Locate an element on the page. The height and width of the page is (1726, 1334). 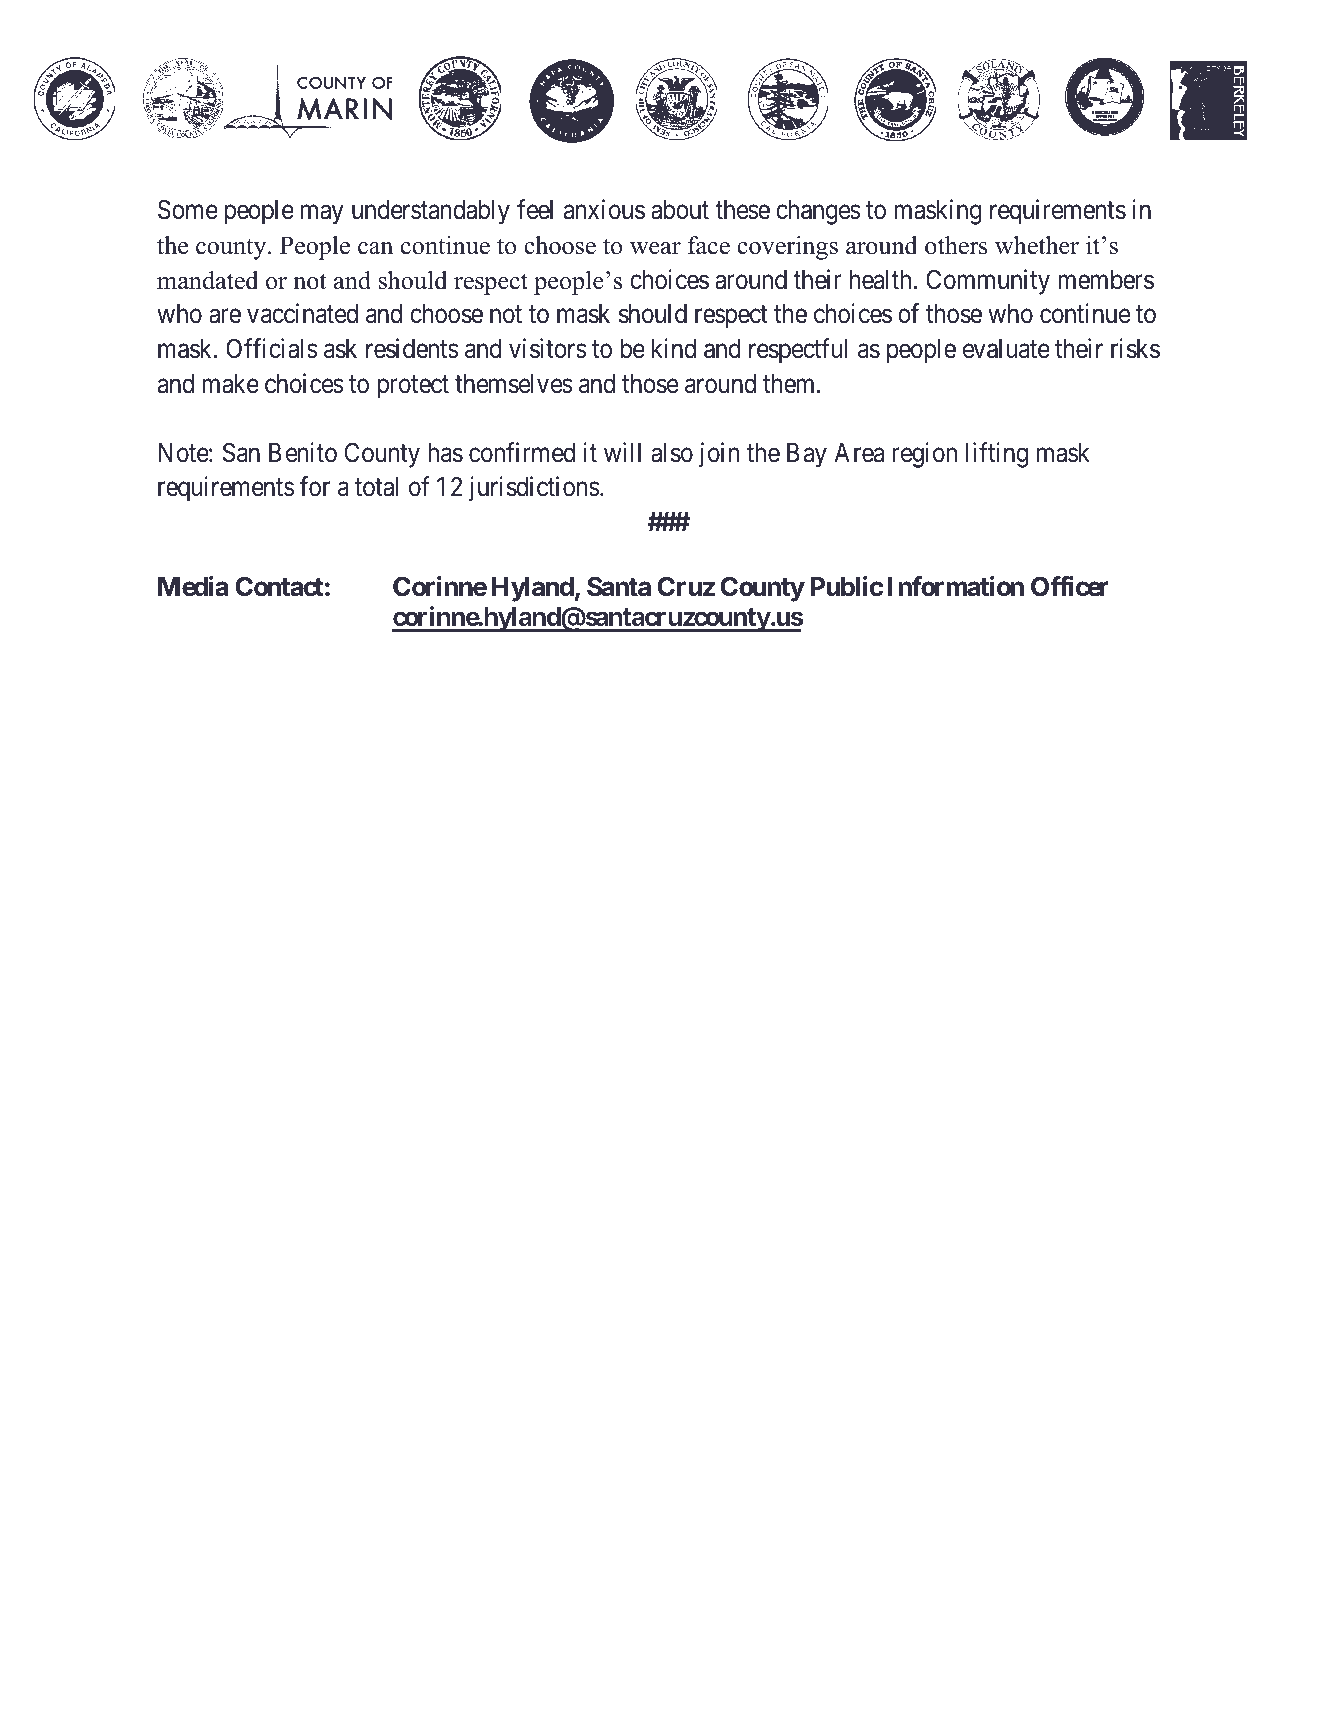
may is located at coordinates (322, 215).
